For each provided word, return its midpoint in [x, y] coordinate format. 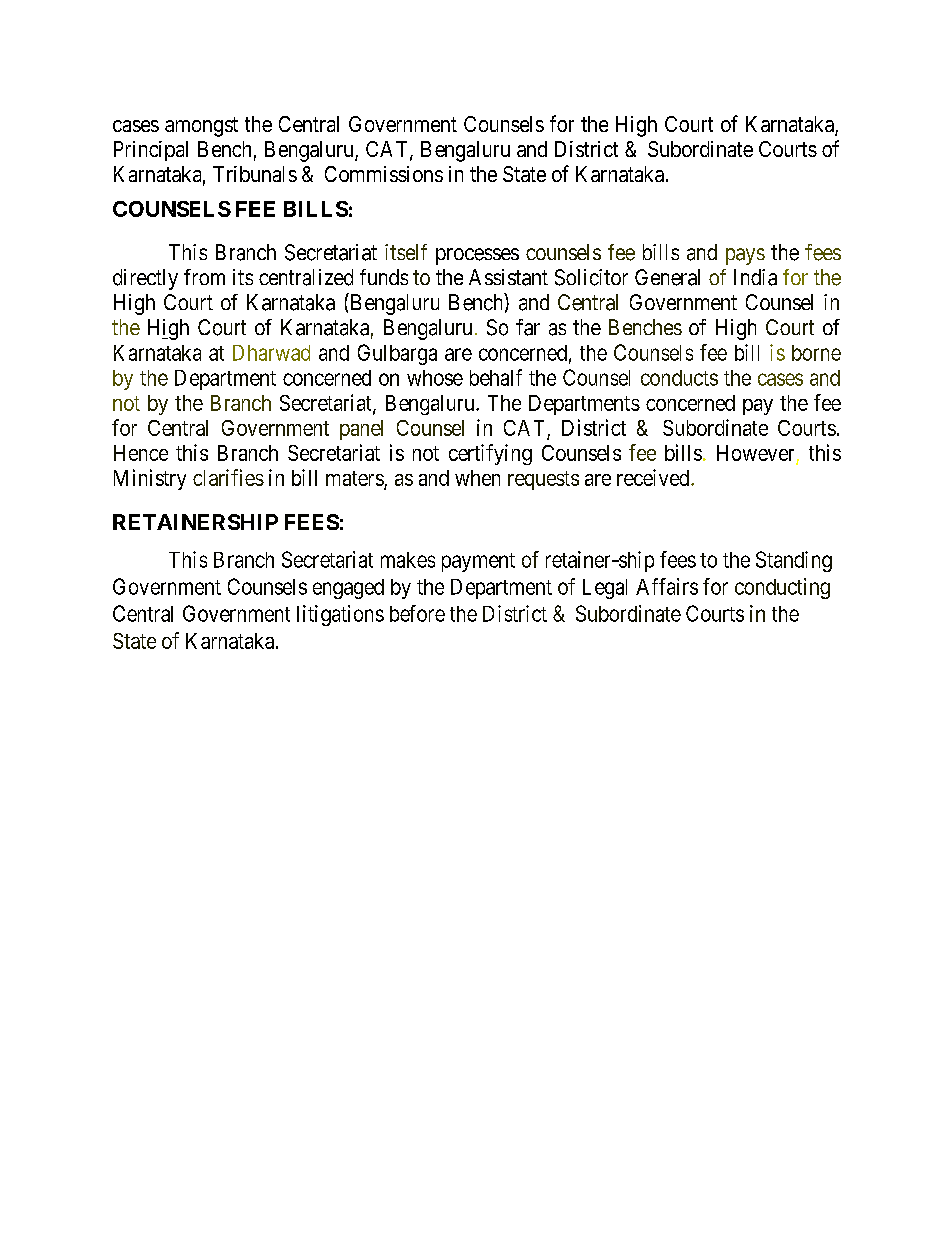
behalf [496, 377]
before [417, 613]
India [755, 277]
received [654, 477]
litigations [340, 615]
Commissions [384, 174]
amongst [201, 127]
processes [477, 256]
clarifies [228, 477]
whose [435, 378]
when [477, 478]
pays [745, 256]
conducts [679, 378]
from [204, 277]
